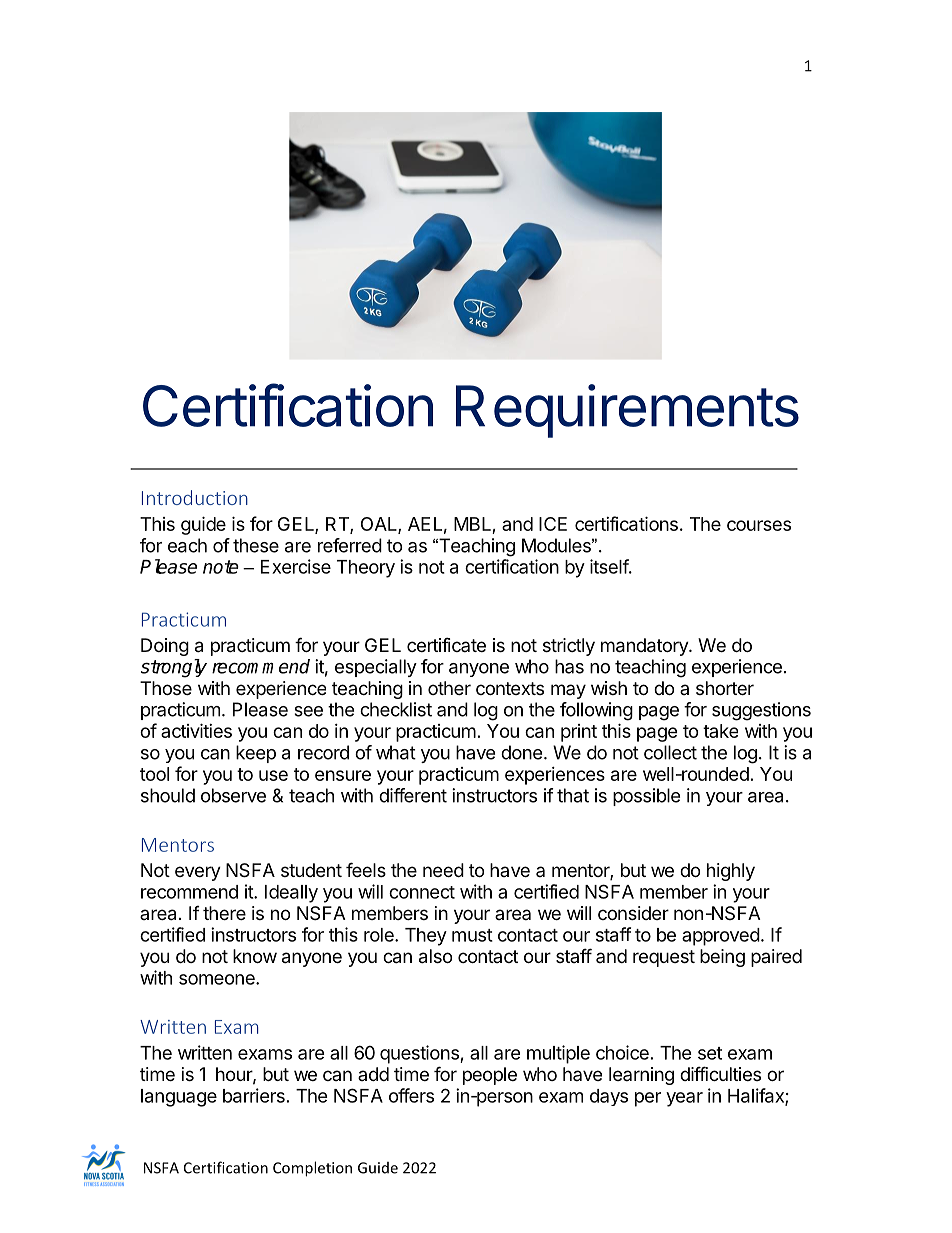 The image size is (952, 1233). Describe the element at coordinates (720, 731) in the screenshot. I see `take` at that location.
